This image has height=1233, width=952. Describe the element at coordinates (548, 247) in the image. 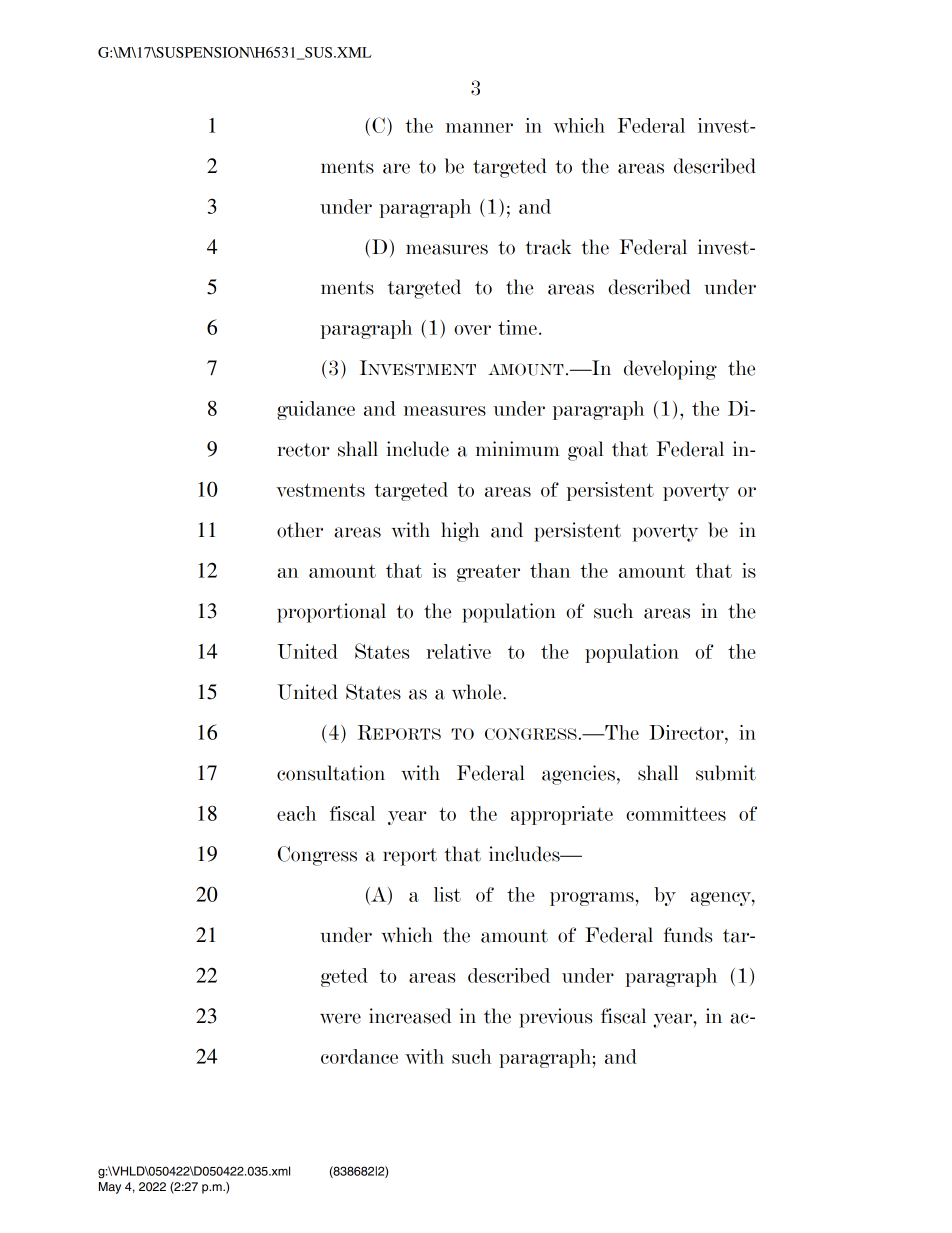

I see `track` at that location.
